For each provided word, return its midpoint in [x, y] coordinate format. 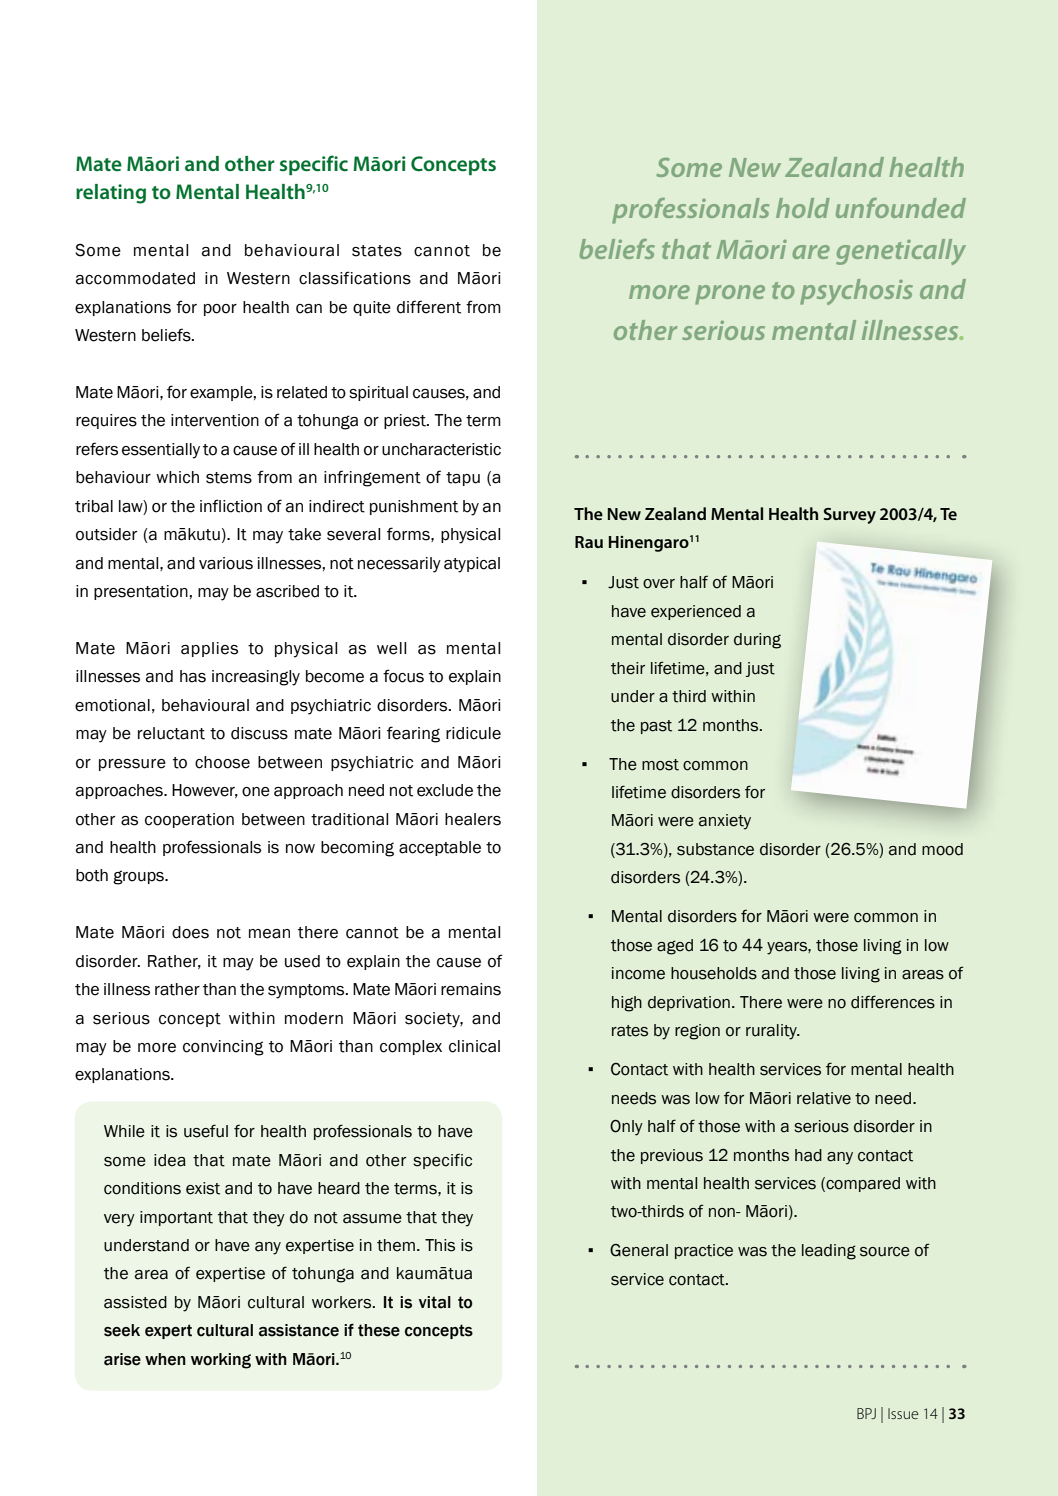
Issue [903, 1413]
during [757, 641]
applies [209, 649]
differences [893, 1002]
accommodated [135, 278]
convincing [223, 1048]
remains [471, 989]
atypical [472, 565]
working [221, 1361]
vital [435, 1302]
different [429, 307]
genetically [901, 252]
